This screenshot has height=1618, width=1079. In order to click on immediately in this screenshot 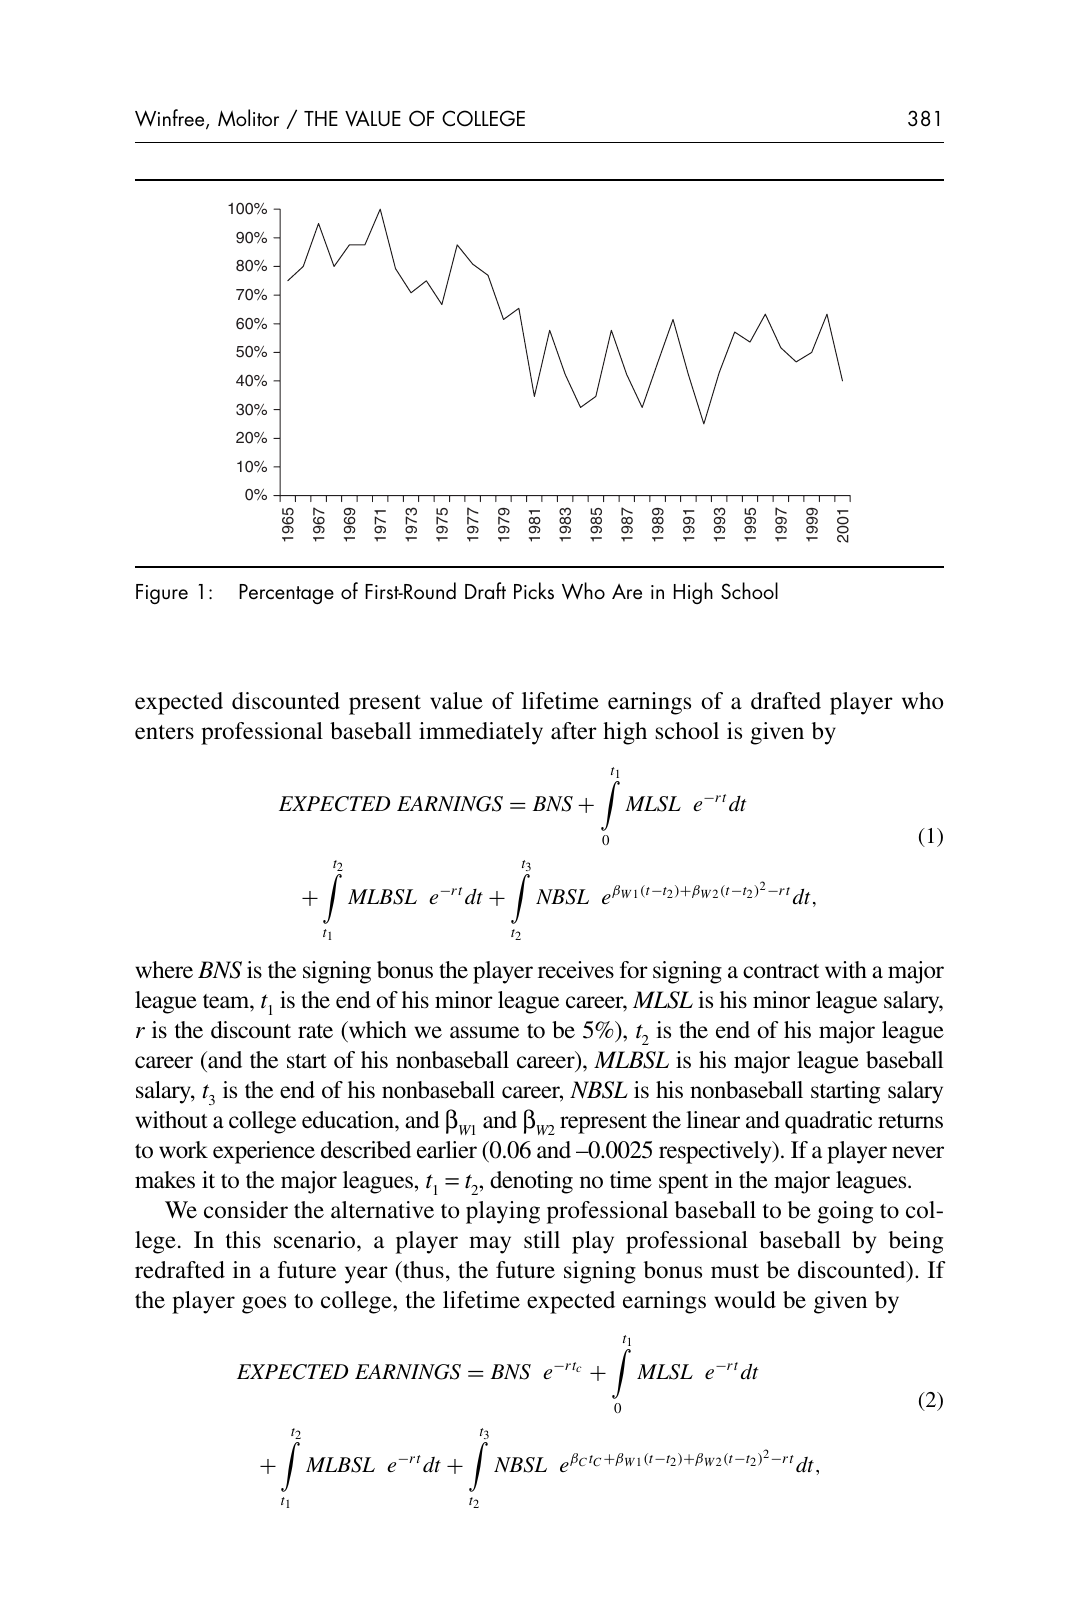, I will do `click(481, 733)`.
